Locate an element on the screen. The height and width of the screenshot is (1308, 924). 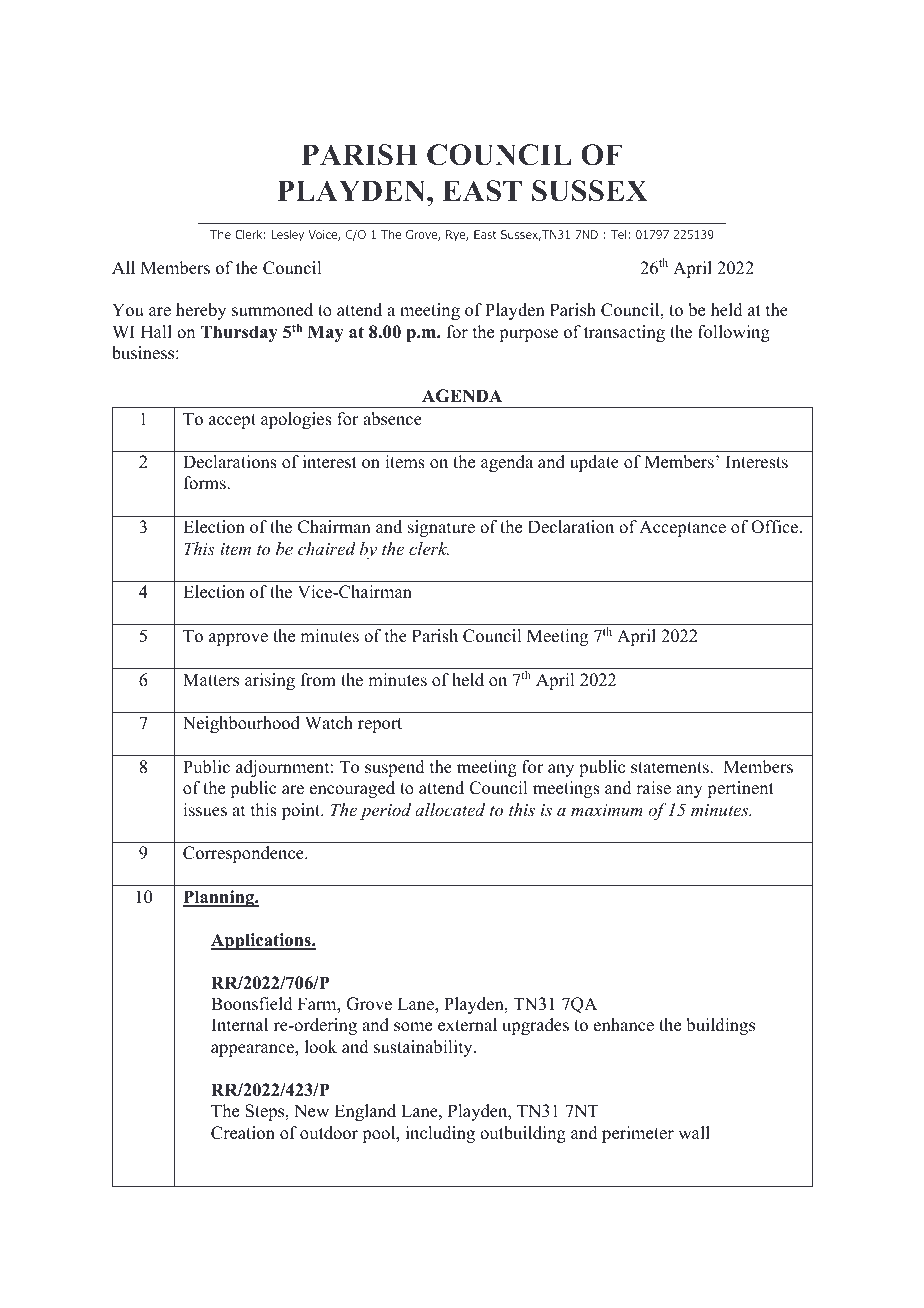
purpose is located at coordinates (528, 335).
